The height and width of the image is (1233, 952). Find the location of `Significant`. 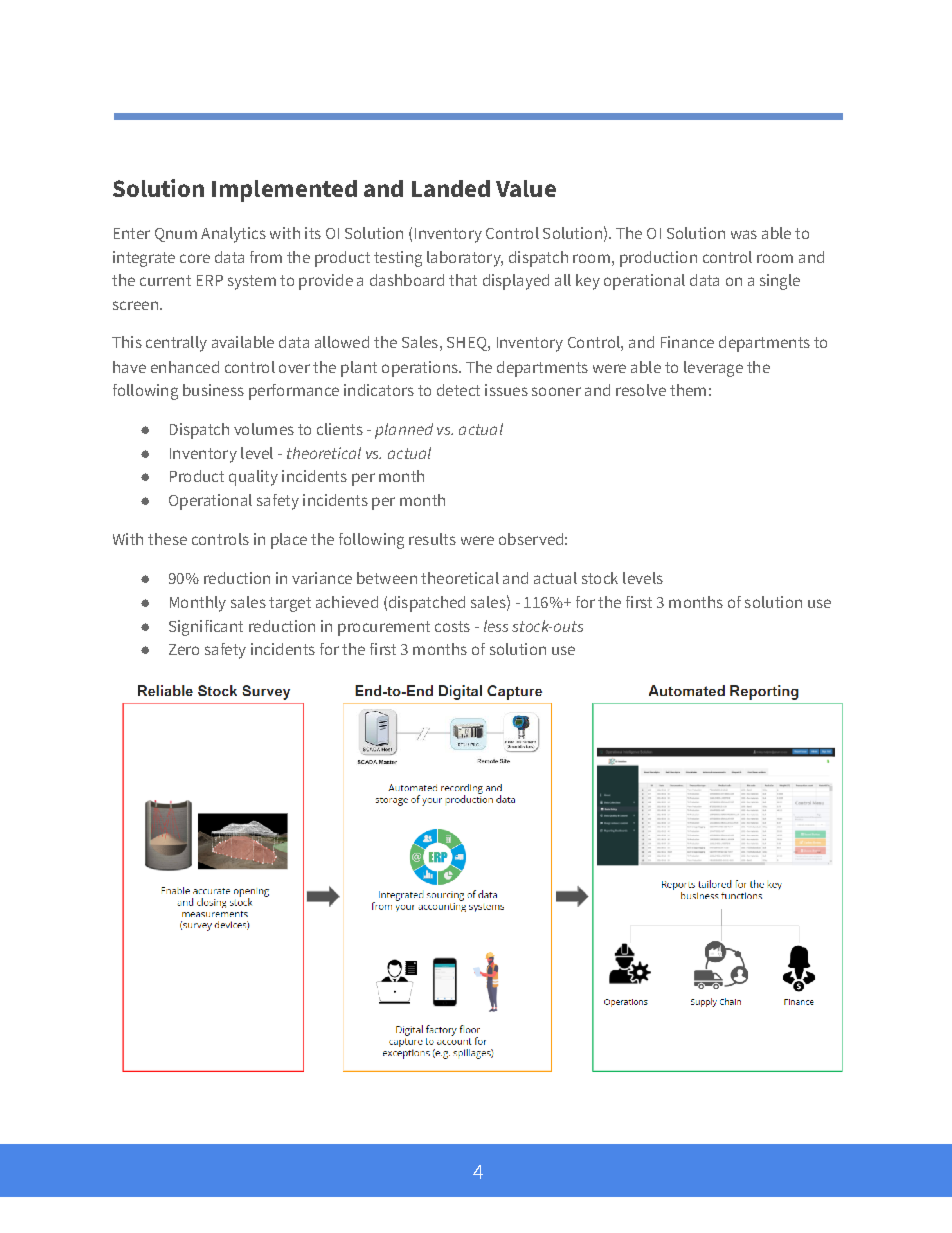

Significant is located at coordinates (206, 628).
